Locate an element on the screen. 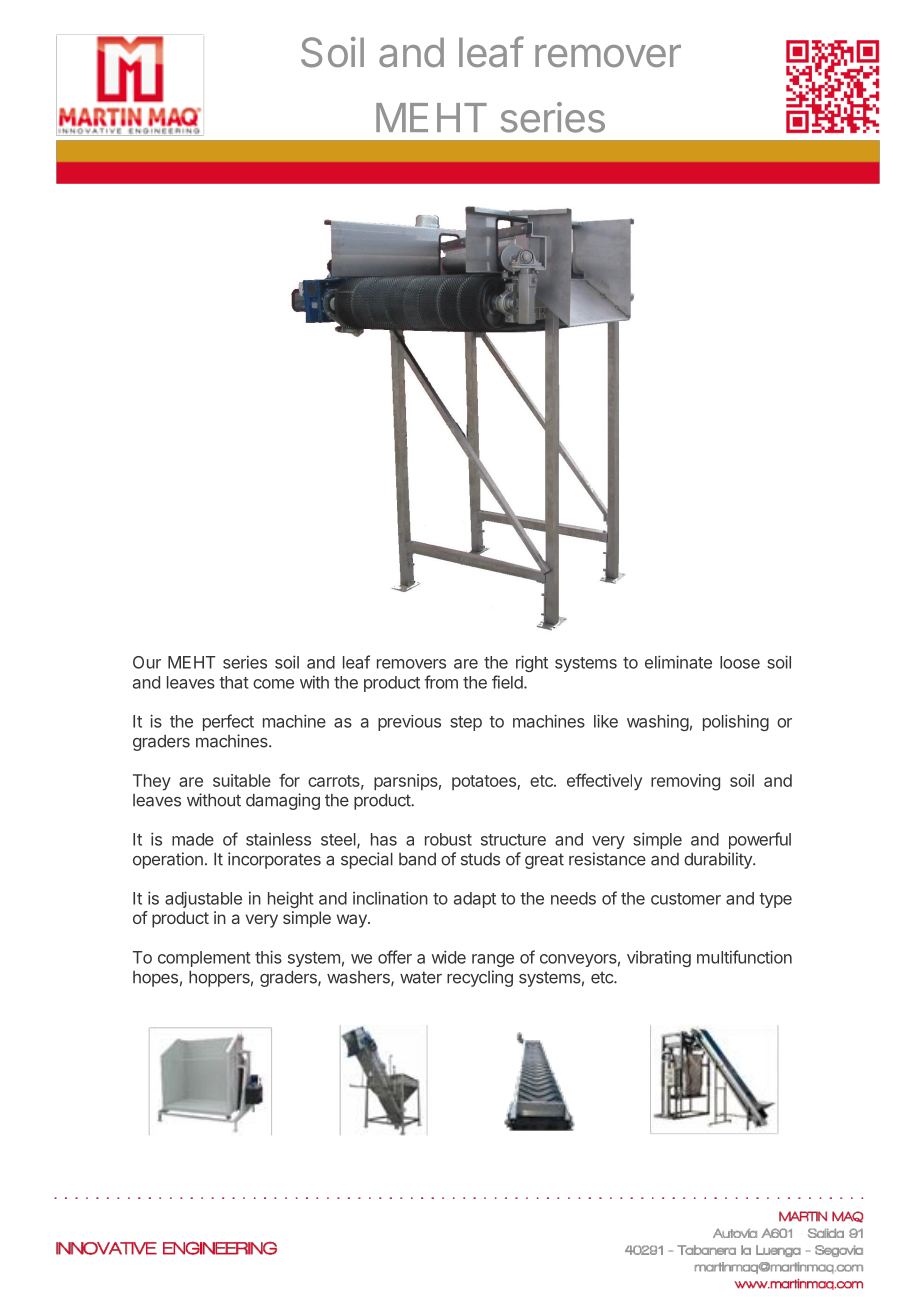 This screenshot has height=1308, width=924. recycling is located at coordinates (480, 978).
